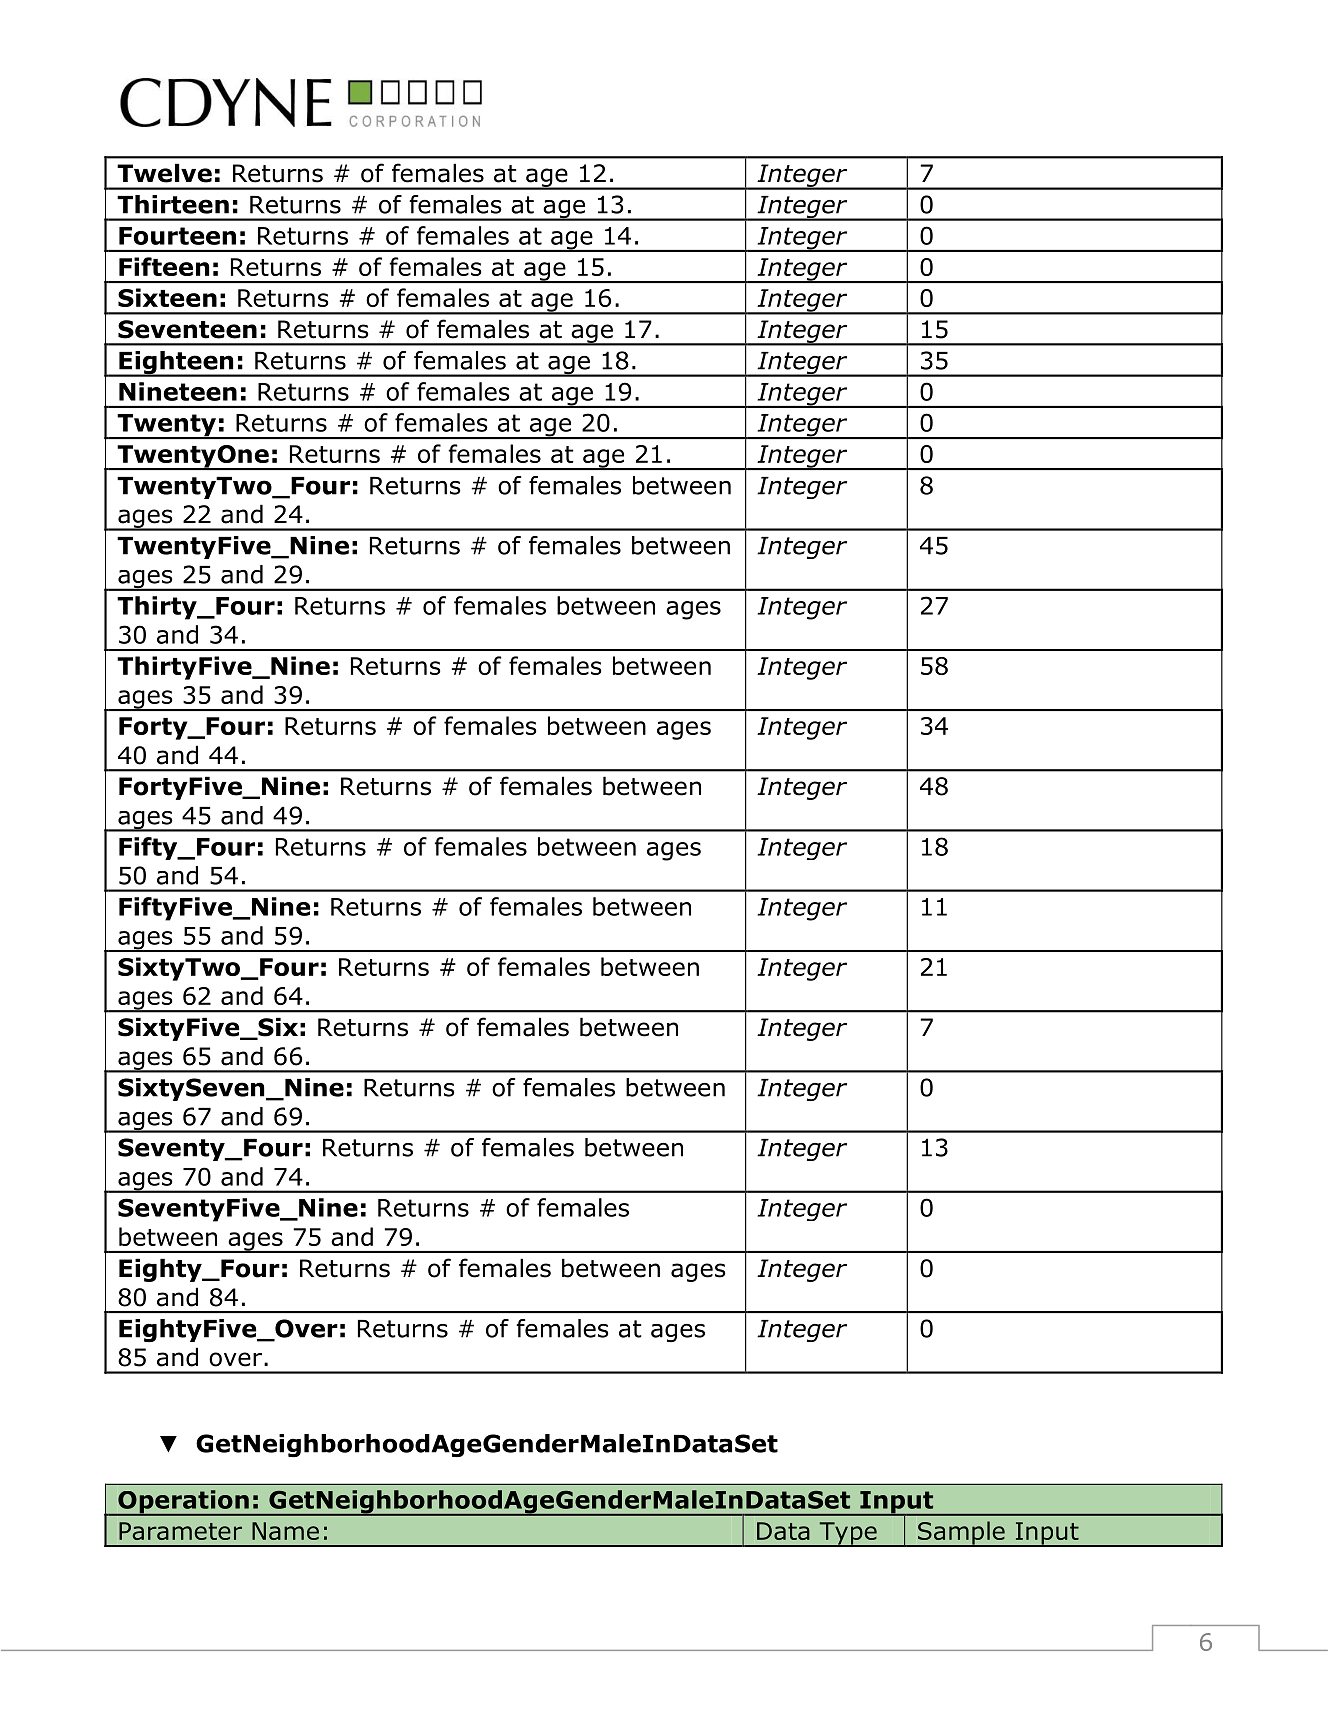 The image size is (1329, 1719). I want to click on Type, so click(848, 1534).
